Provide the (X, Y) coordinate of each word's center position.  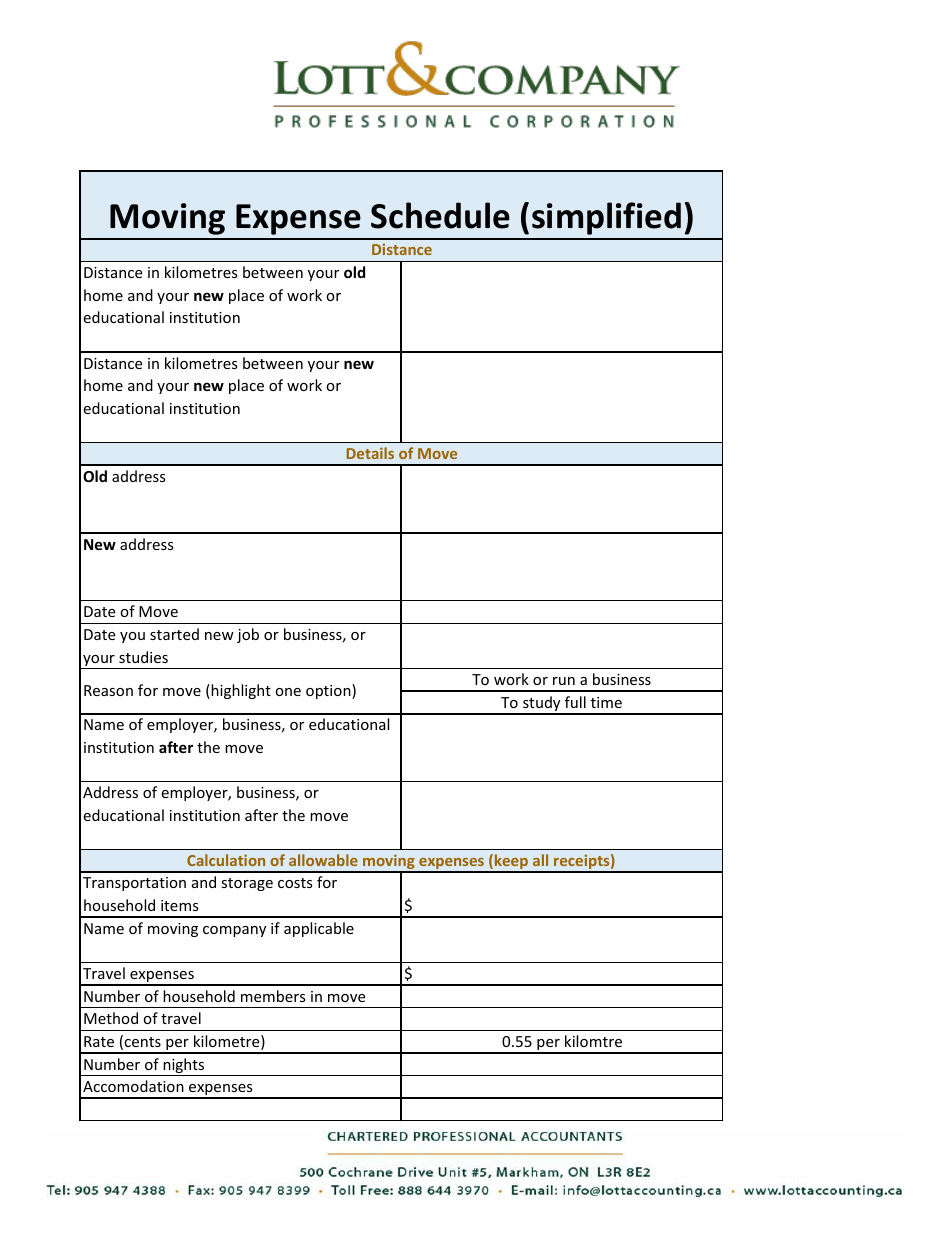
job (248, 635)
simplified (606, 218)
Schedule (440, 215)
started (174, 634)
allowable (323, 860)
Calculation (226, 860)
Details (370, 453)
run (564, 681)
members (273, 996)
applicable (319, 929)
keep (511, 863)
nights (184, 1067)
